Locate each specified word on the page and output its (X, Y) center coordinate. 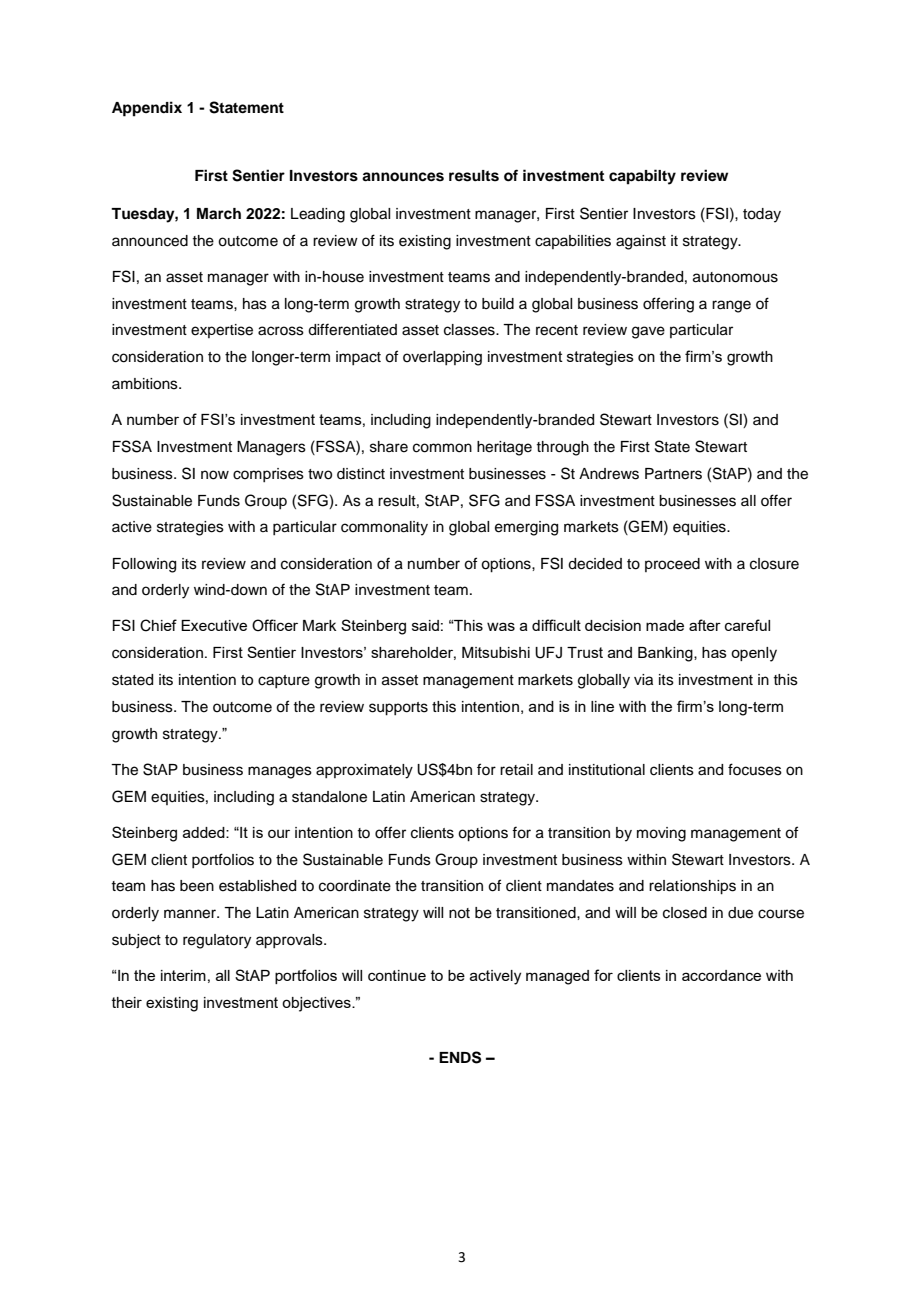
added (205, 832)
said (425, 625)
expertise (222, 331)
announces (403, 177)
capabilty (642, 177)
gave (648, 332)
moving (661, 834)
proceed (672, 565)
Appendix (147, 109)
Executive (214, 625)
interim (183, 975)
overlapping (442, 358)
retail (516, 770)
